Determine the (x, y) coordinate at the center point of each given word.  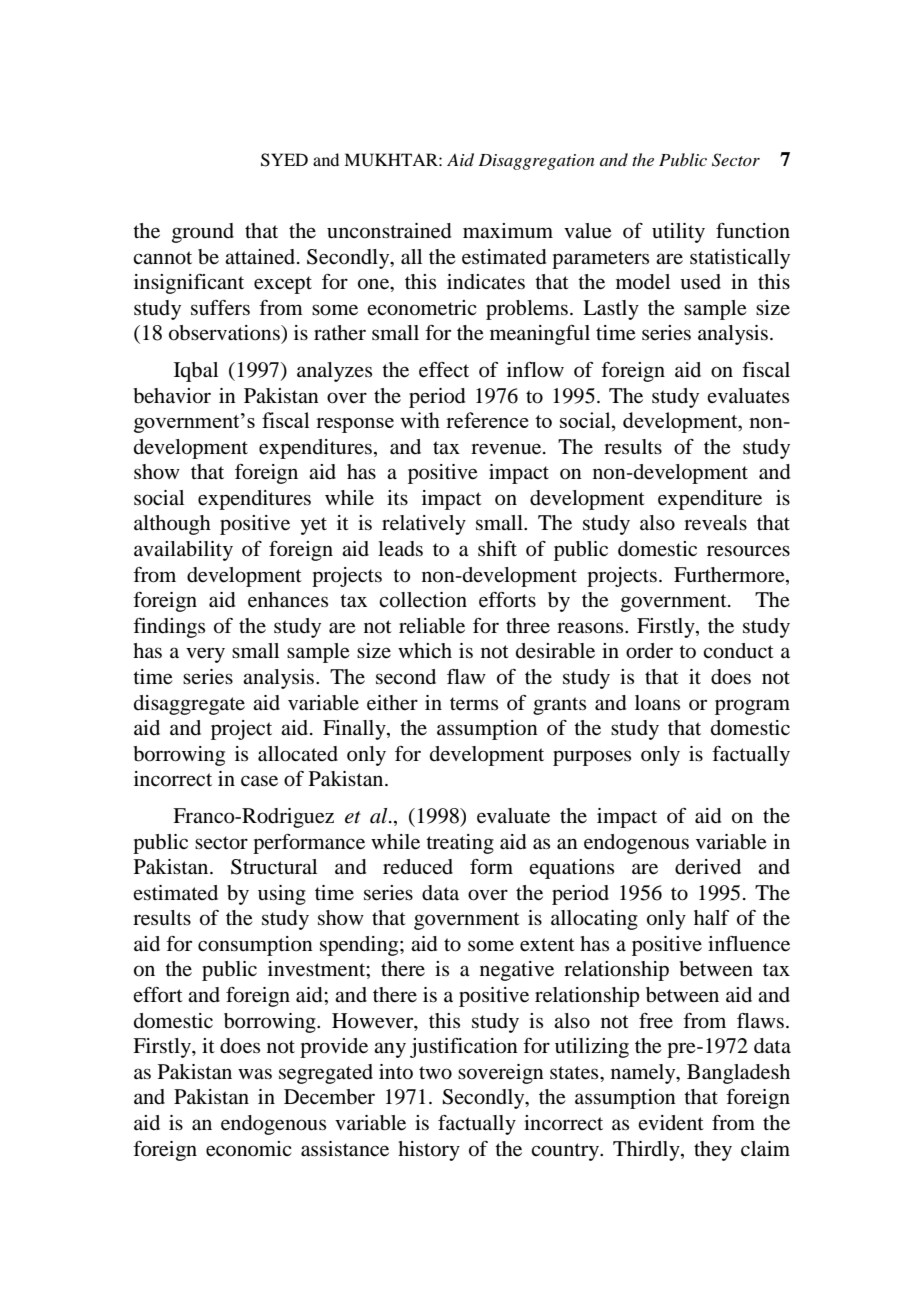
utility (678, 233)
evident (671, 1122)
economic (248, 1149)
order (649, 651)
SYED (284, 160)
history (429, 1151)
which (425, 650)
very (205, 655)
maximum (508, 230)
